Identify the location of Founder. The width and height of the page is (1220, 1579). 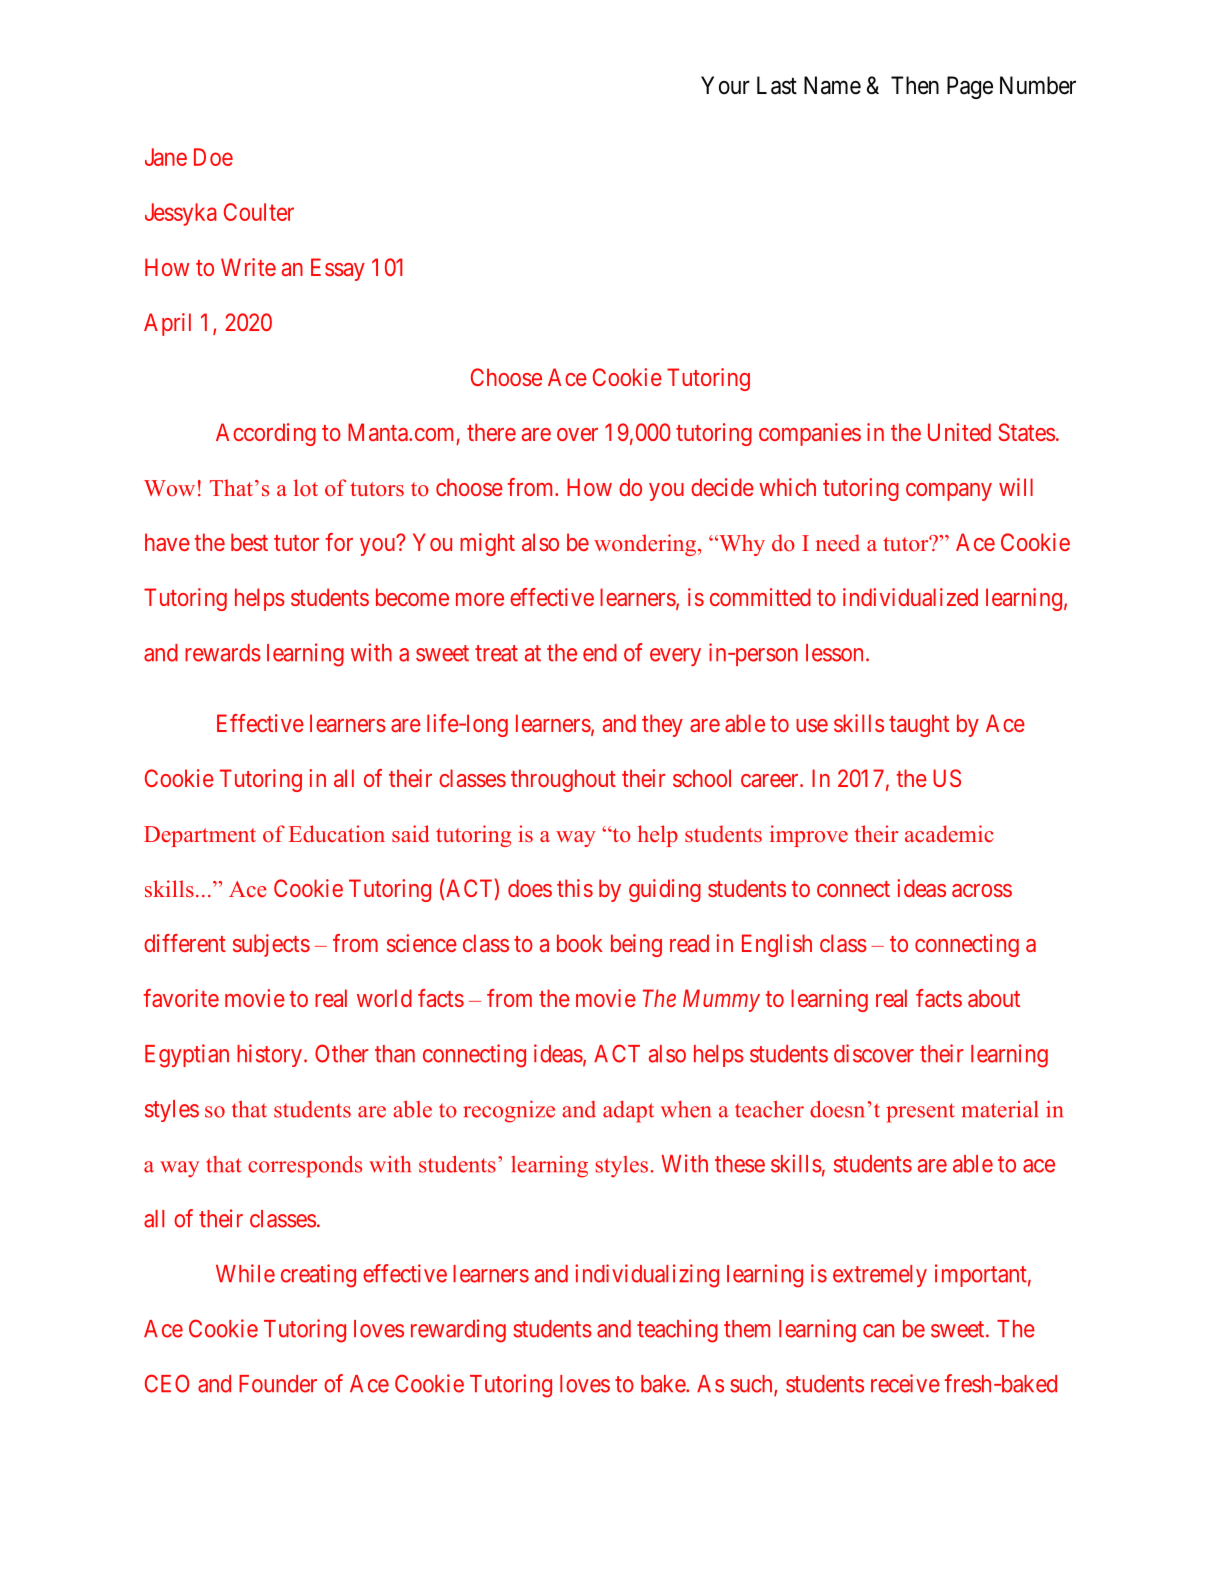
(278, 1384).
